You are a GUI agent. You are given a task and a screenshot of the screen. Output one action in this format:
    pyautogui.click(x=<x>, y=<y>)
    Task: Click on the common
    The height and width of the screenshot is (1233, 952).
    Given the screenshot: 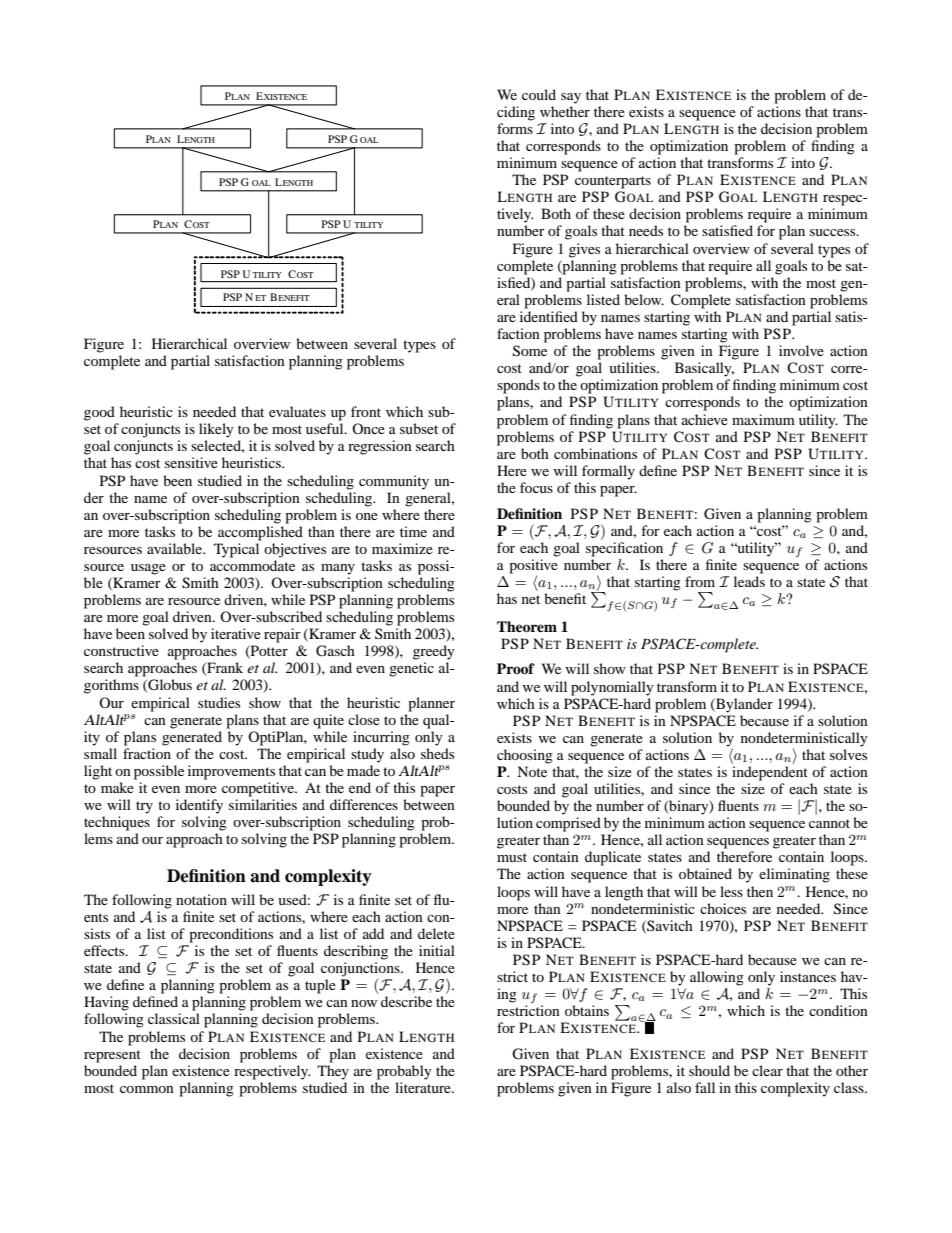 What is the action you would take?
    pyautogui.click(x=147, y=1089)
